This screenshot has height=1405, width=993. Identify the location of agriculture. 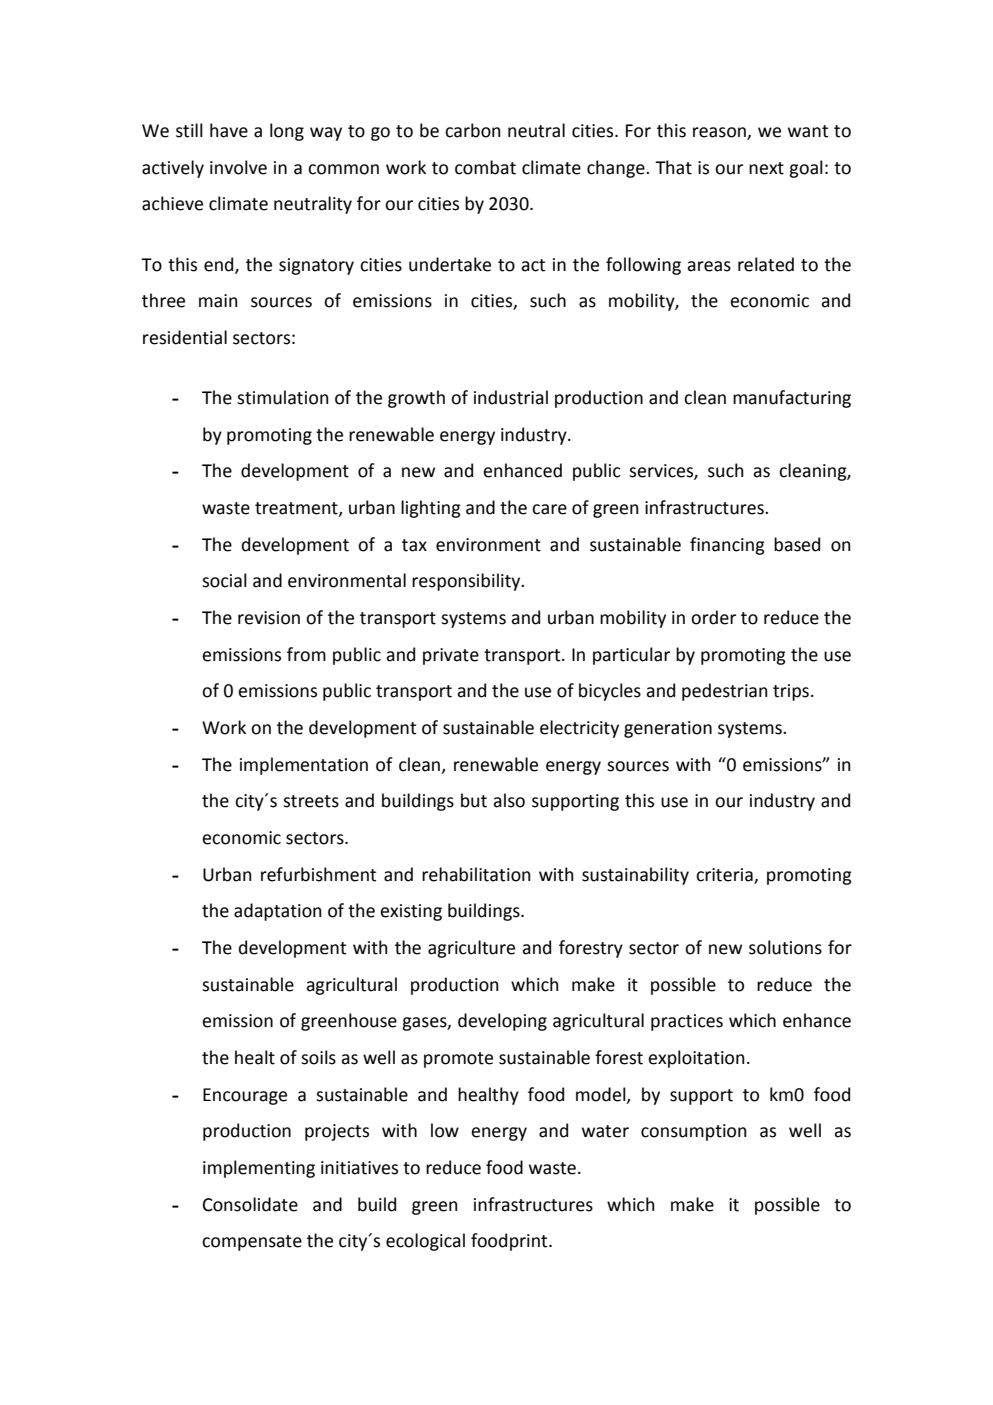
(471, 949).
